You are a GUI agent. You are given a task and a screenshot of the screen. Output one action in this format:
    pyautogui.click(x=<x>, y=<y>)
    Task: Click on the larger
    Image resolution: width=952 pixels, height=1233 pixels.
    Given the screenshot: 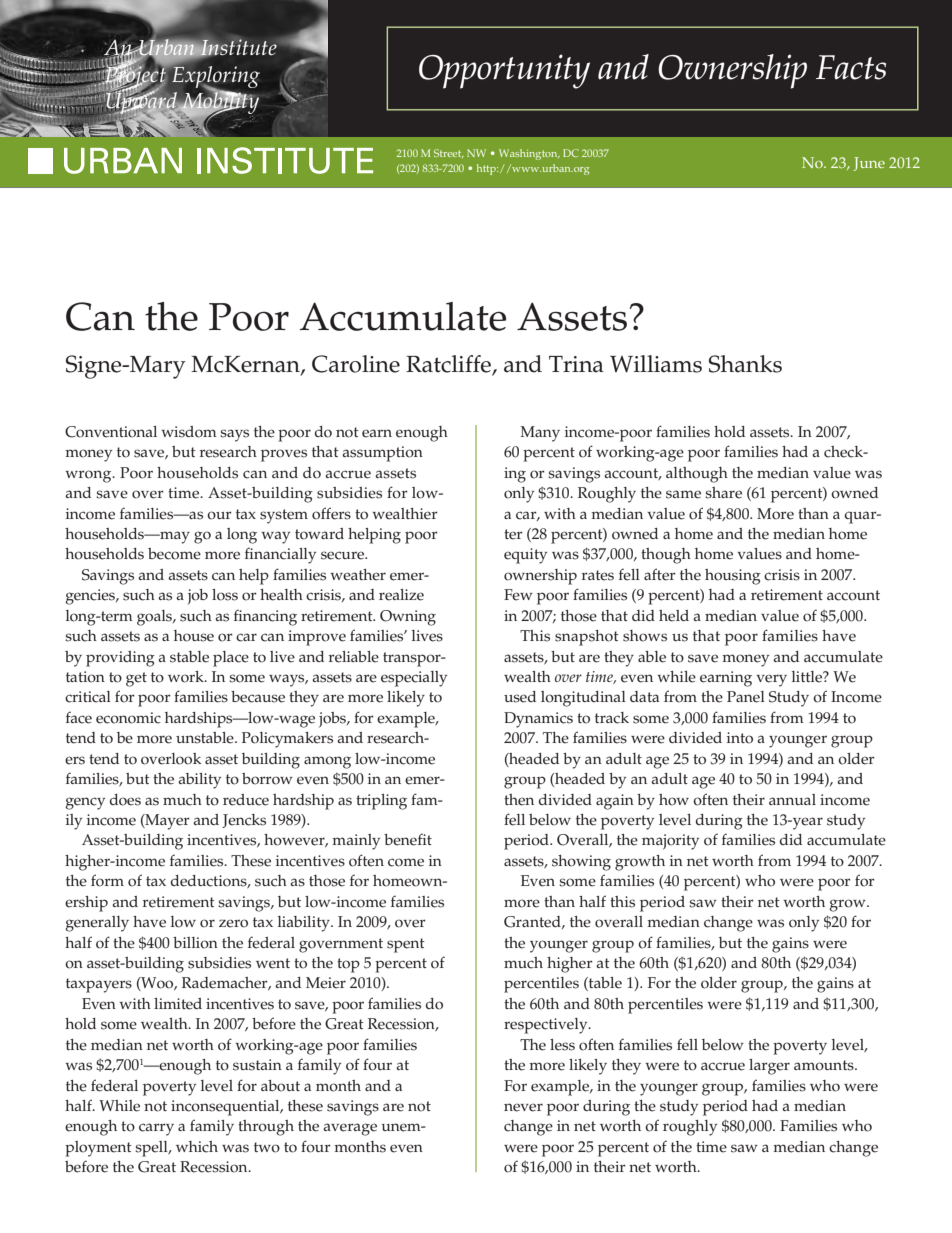 What is the action you would take?
    pyautogui.click(x=769, y=1067)
